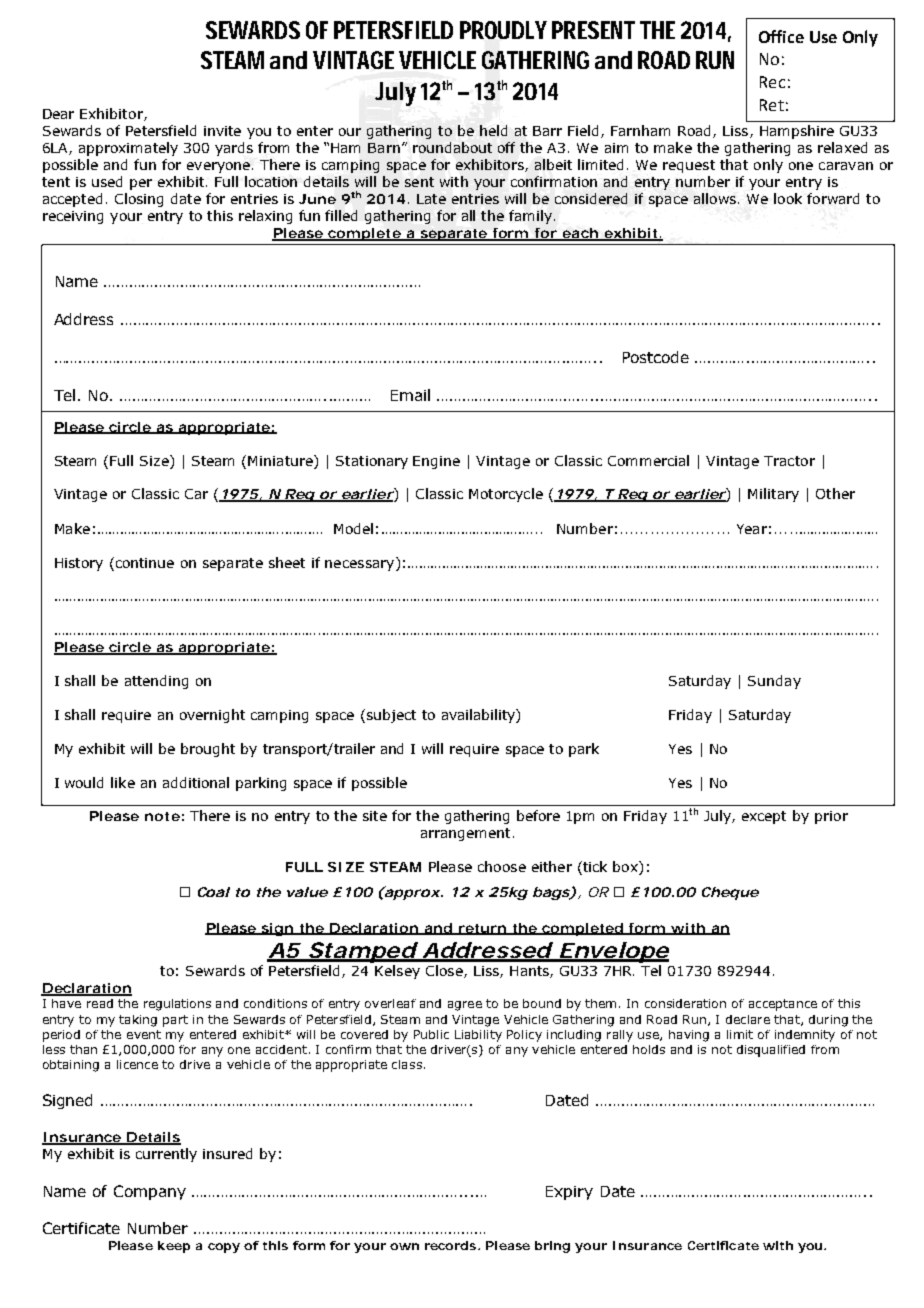 The height and width of the screenshot is (1308, 924). I want to click on attending, so click(156, 682).
